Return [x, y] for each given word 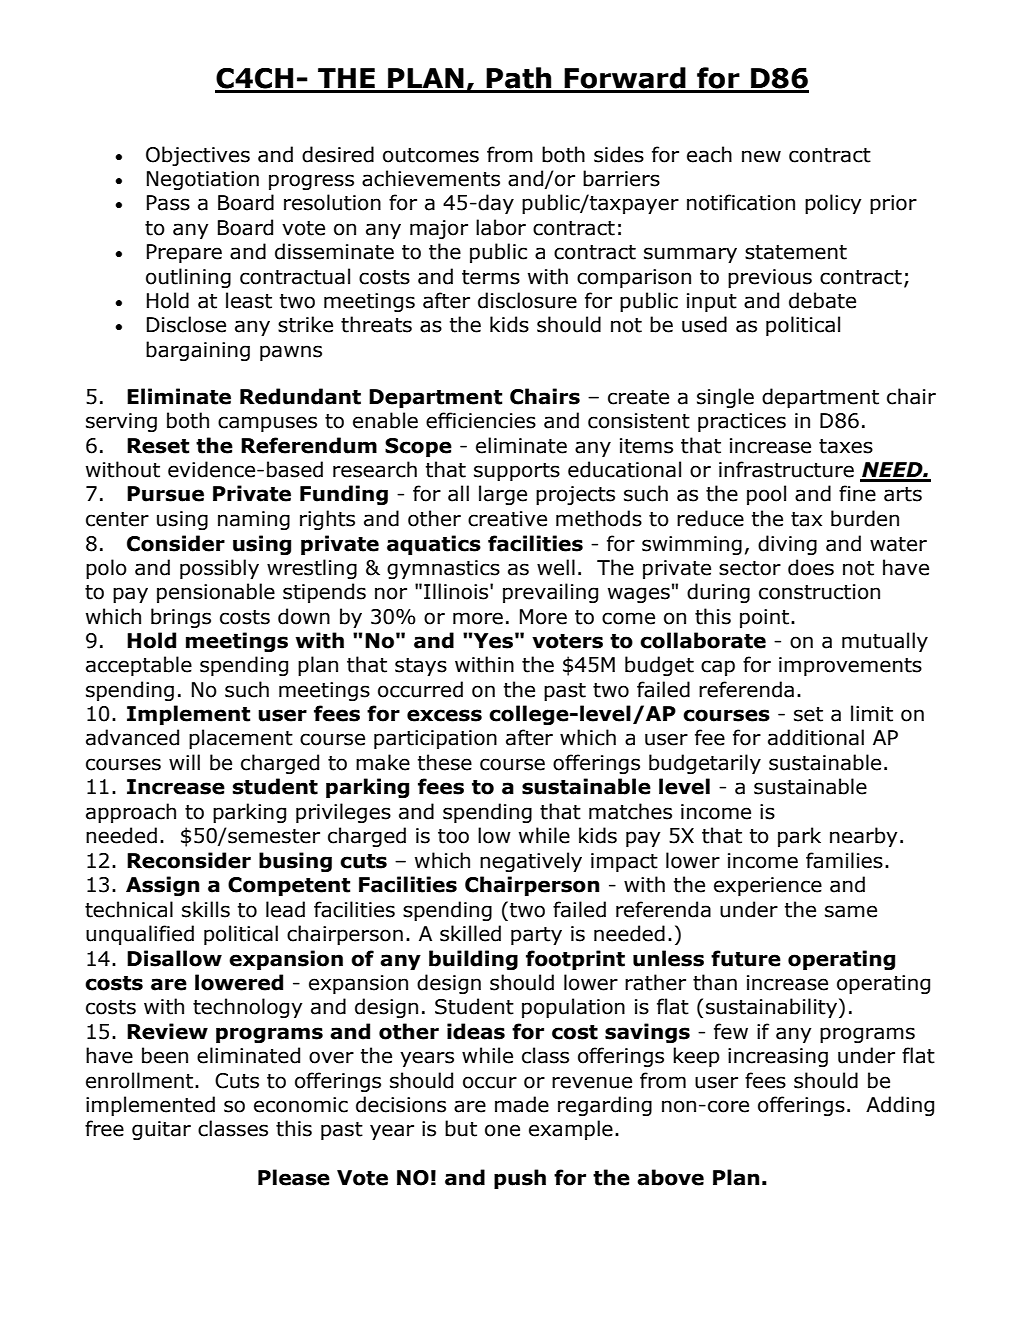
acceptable [139, 666]
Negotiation [203, 180]
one [502, 1130]
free [104, 1128]
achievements [431, 178]
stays [421, 667]
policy [833, 204]
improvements [850, 666]
